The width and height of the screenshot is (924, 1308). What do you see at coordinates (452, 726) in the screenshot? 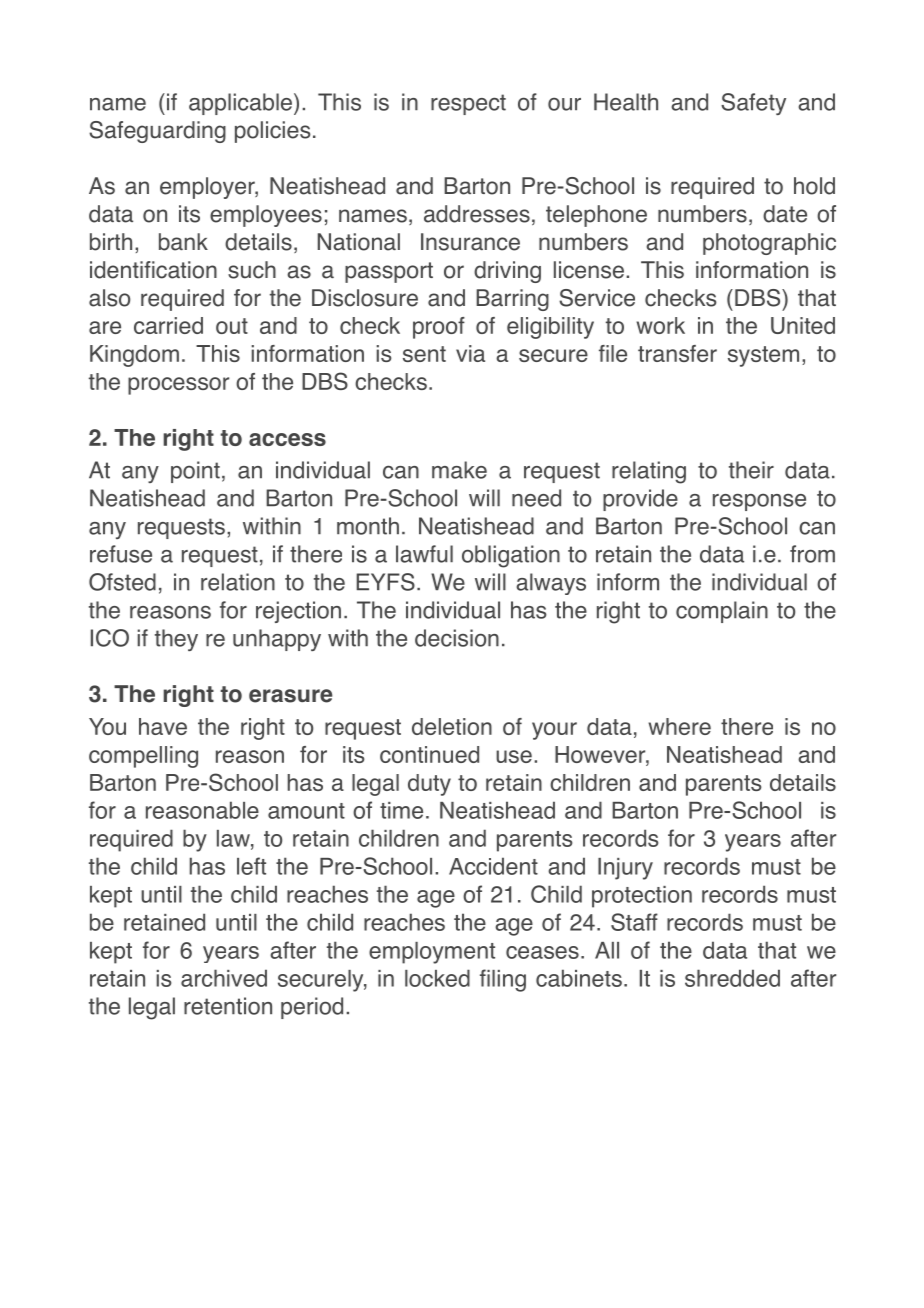
I see `deletion` at bounding box center [452, 726].
